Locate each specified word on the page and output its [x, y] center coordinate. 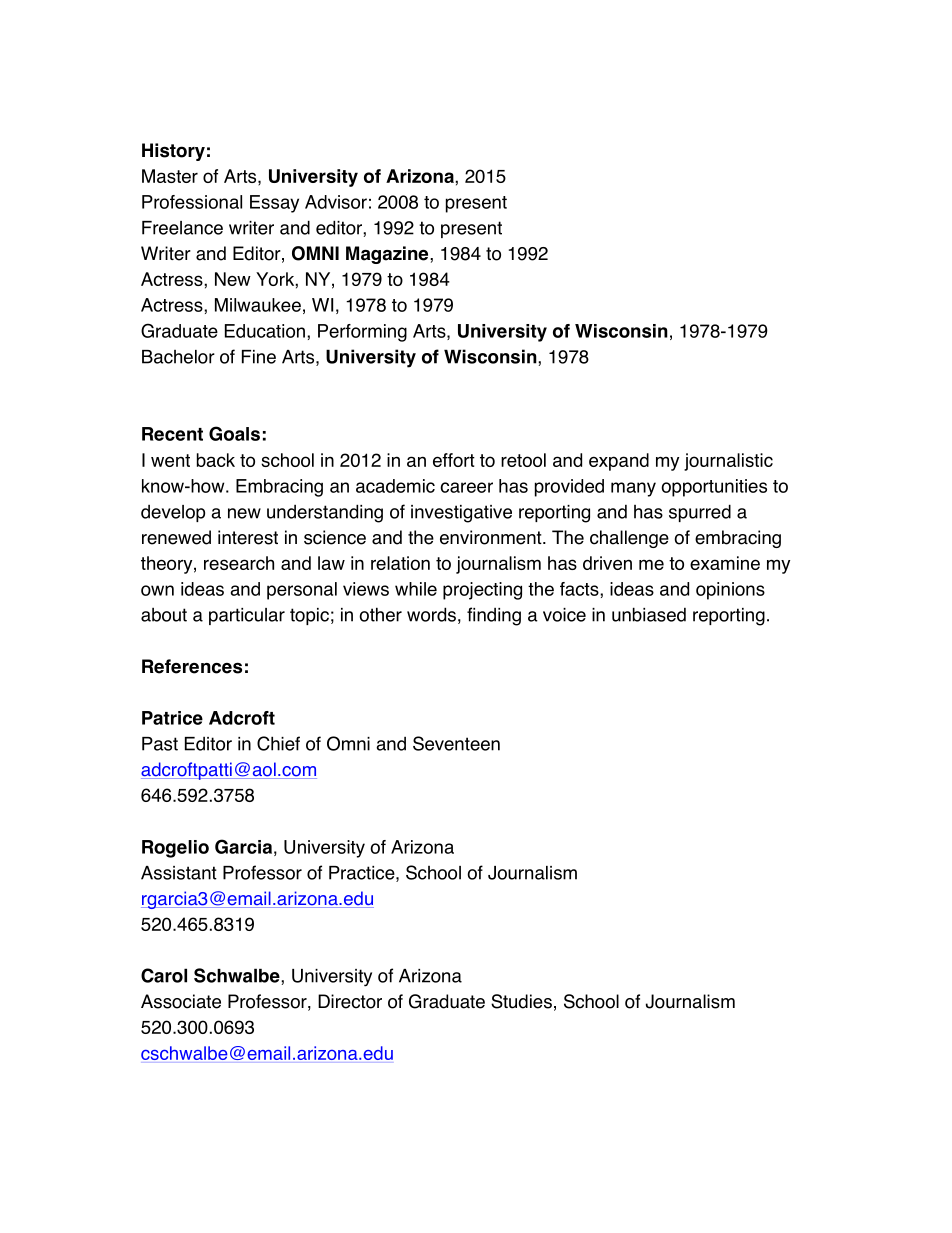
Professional [192, 202]
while [416, 589]
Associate [181, 1001]
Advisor [336, 202]
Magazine [388, 255]
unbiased [649, 614]
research [239, 563]
